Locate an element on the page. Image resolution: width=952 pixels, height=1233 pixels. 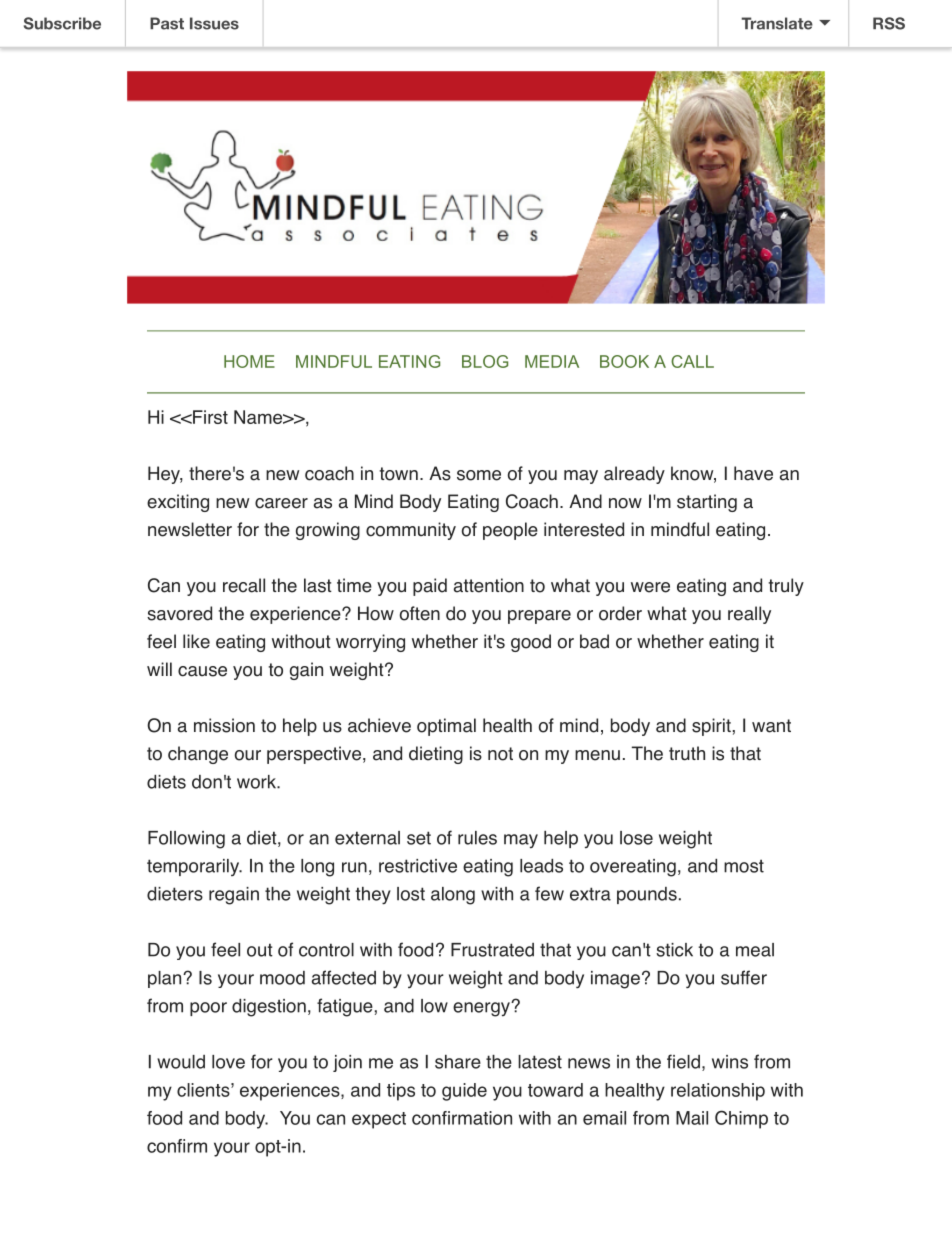
Past is located at coordinates (167, 23).
